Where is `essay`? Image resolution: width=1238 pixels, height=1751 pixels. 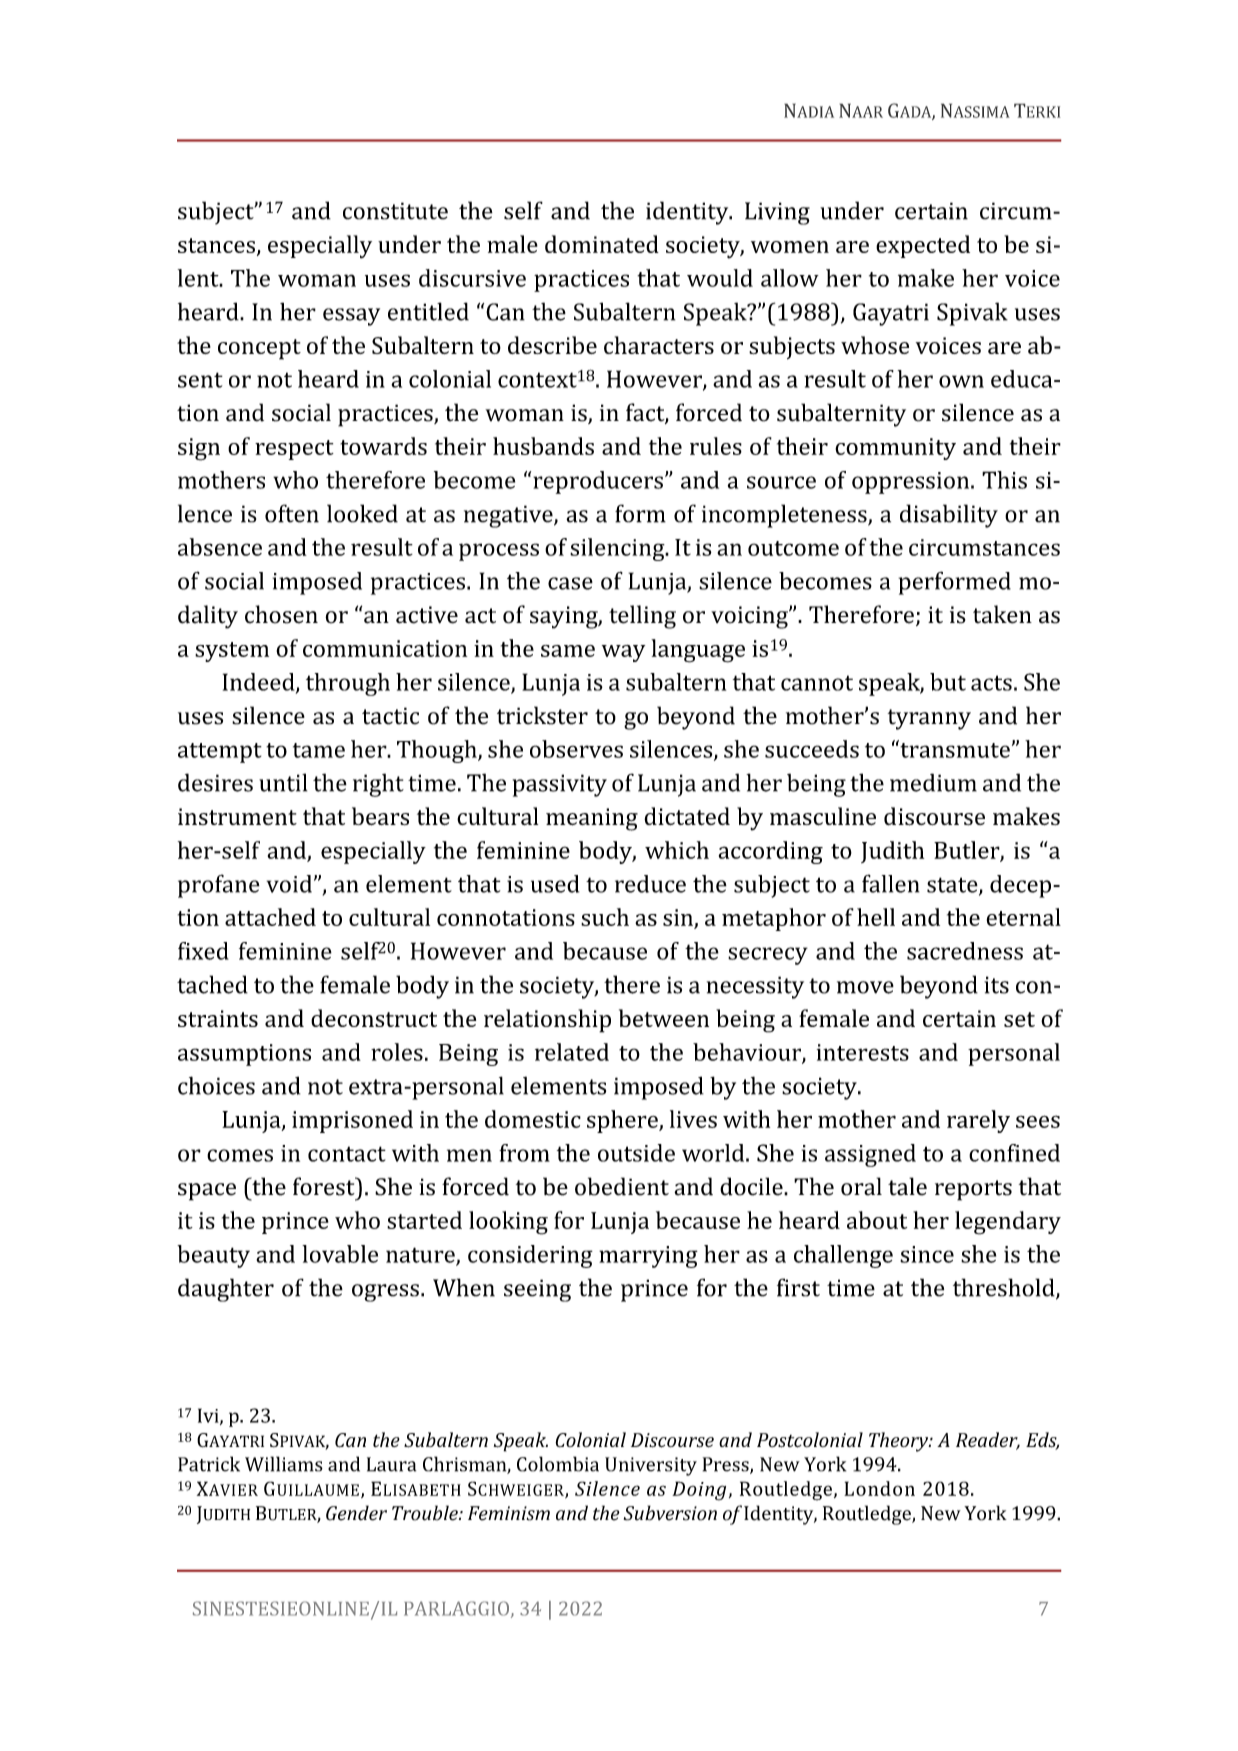
essay is located at coordinates (351, 317).
